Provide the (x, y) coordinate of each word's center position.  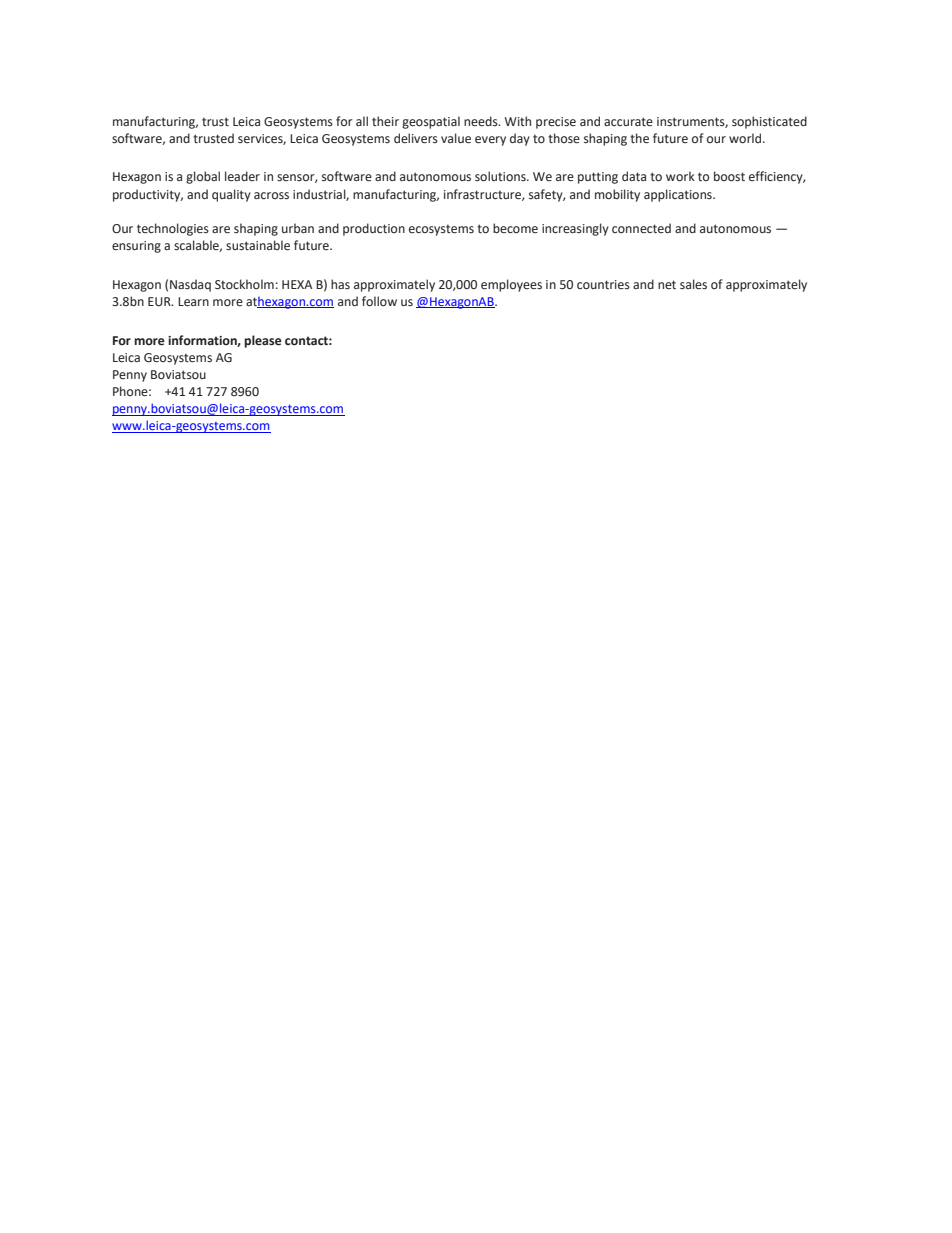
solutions (501, 176)
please (263, 341)
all (362, 121)
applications (679, 195)
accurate (628, 121)
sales (693, 284)
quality (231, 195)
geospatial (431, 122)
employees (511, 285)
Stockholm (244, 284)
